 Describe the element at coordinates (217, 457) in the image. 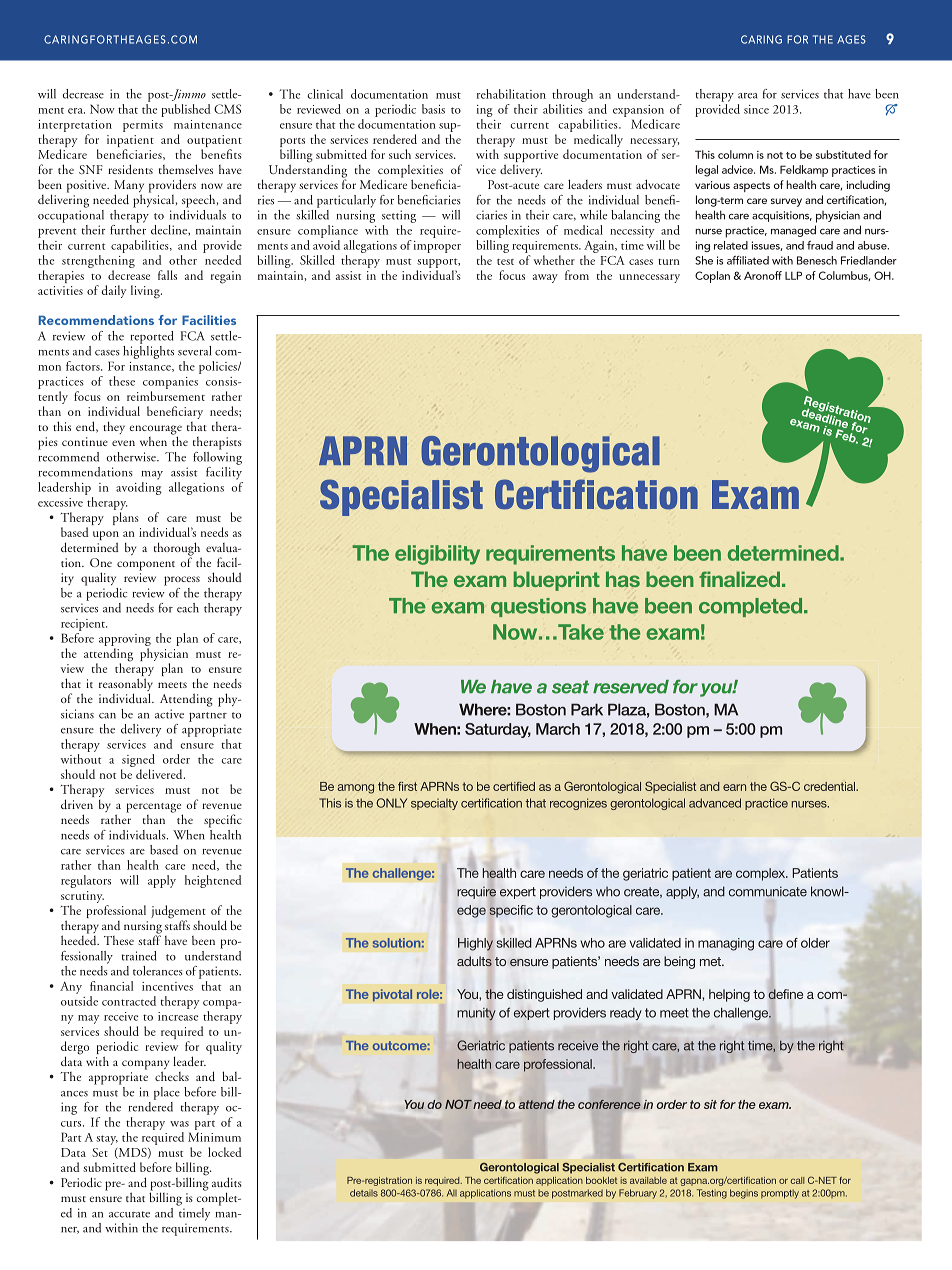

I see `following` at that location.
